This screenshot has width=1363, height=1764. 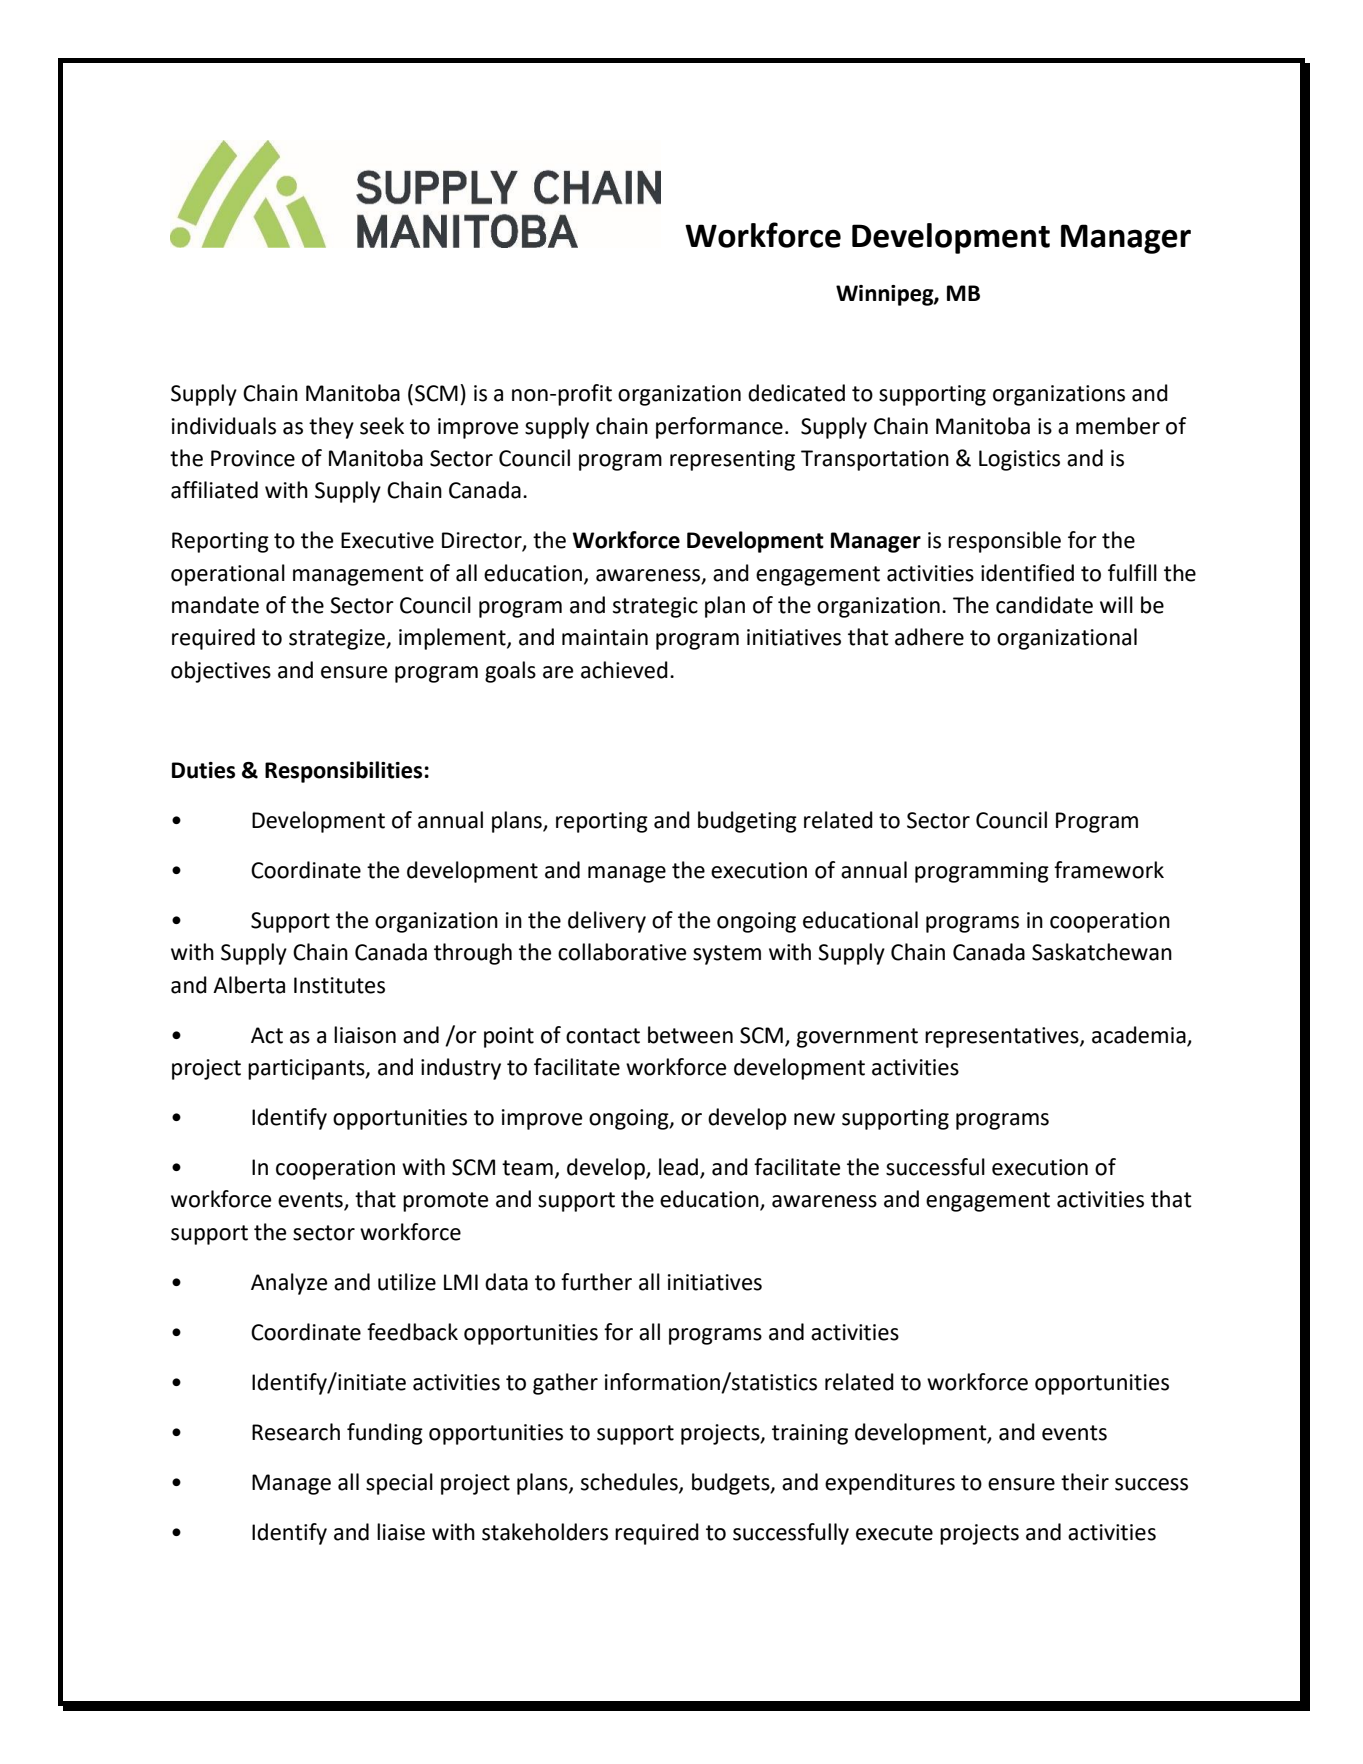 I want to click on budgeting, so click(x=747, y=822).
